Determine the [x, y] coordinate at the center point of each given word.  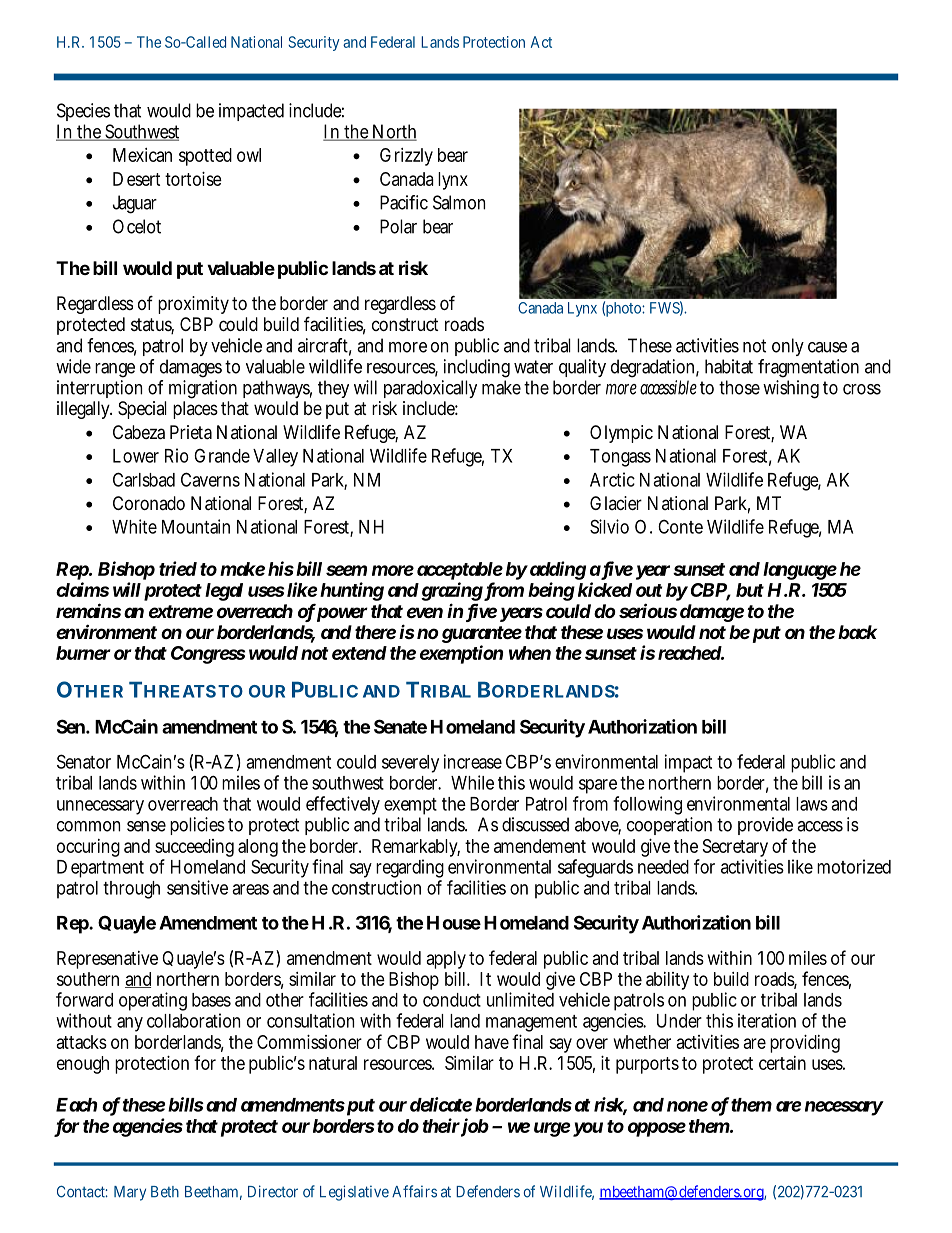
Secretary [735, 849]
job [474, 1127]
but [750, 590]
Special [142, 410]
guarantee [482, 636]
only [788, 347]
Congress [208, 655]
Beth [165, 1192]
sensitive [197, 887]
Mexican [142, 155]
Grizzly [406, 157]
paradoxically [430, 389]
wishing [791, 389]
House [454, 923]
